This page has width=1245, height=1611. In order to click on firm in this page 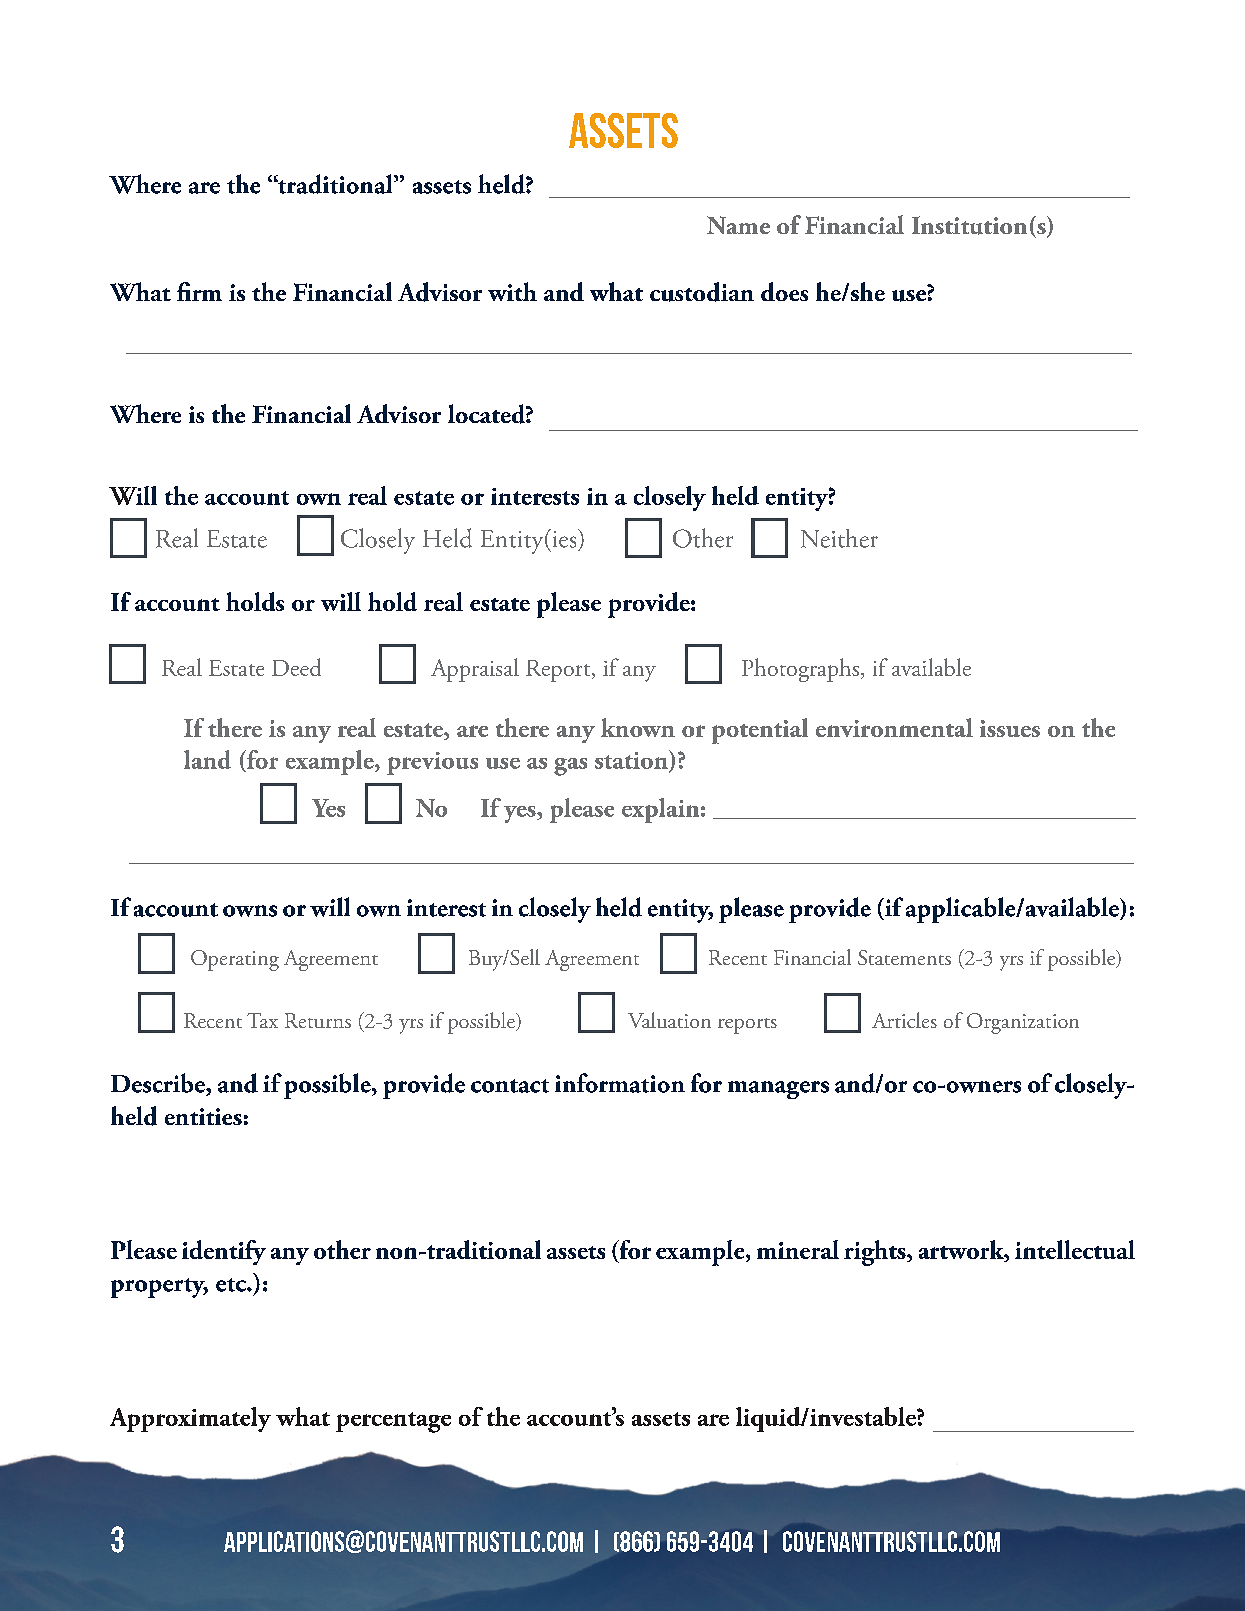, I will do `click(199, 291)`.
